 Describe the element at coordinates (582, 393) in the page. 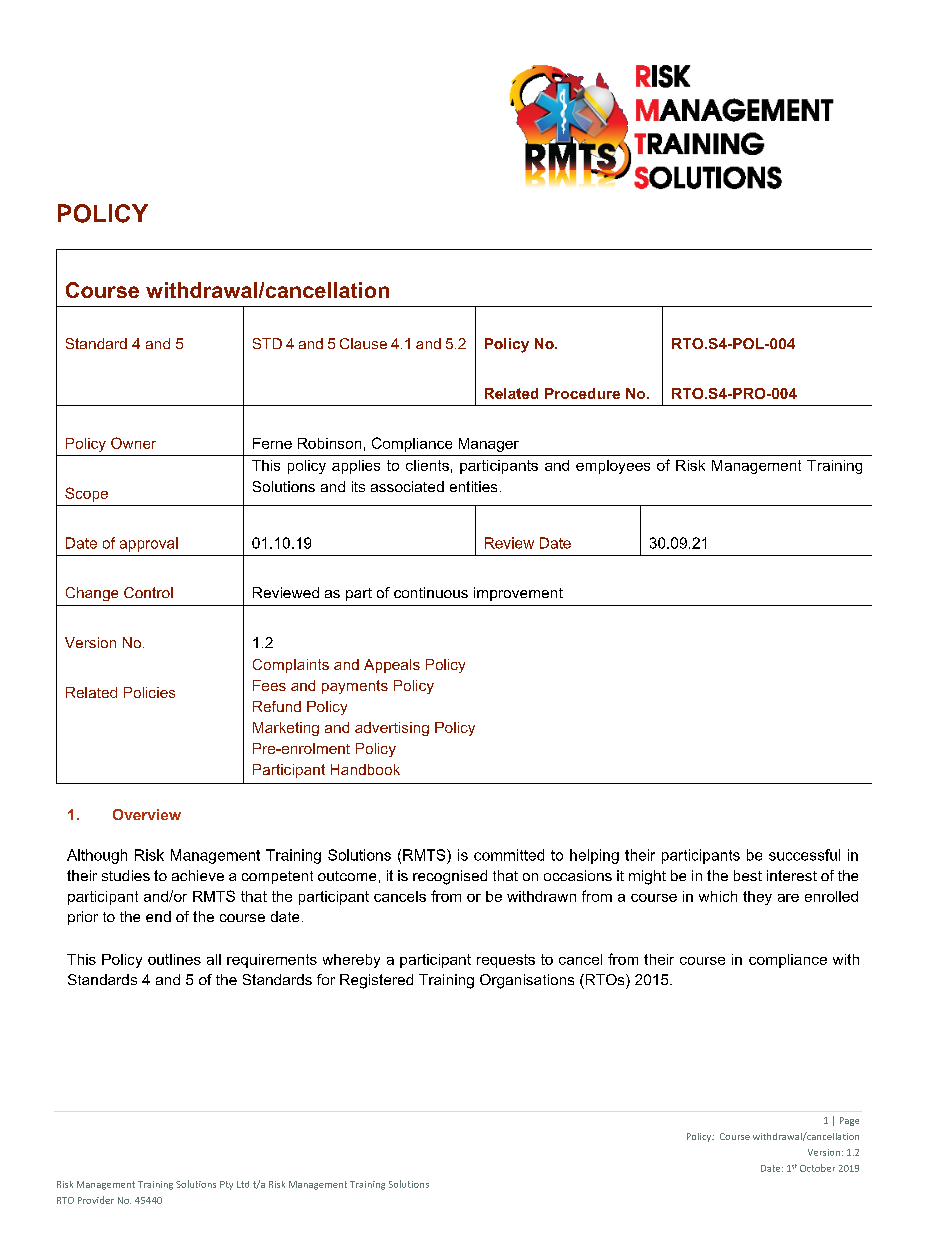

I see `Procedure` at that location.
